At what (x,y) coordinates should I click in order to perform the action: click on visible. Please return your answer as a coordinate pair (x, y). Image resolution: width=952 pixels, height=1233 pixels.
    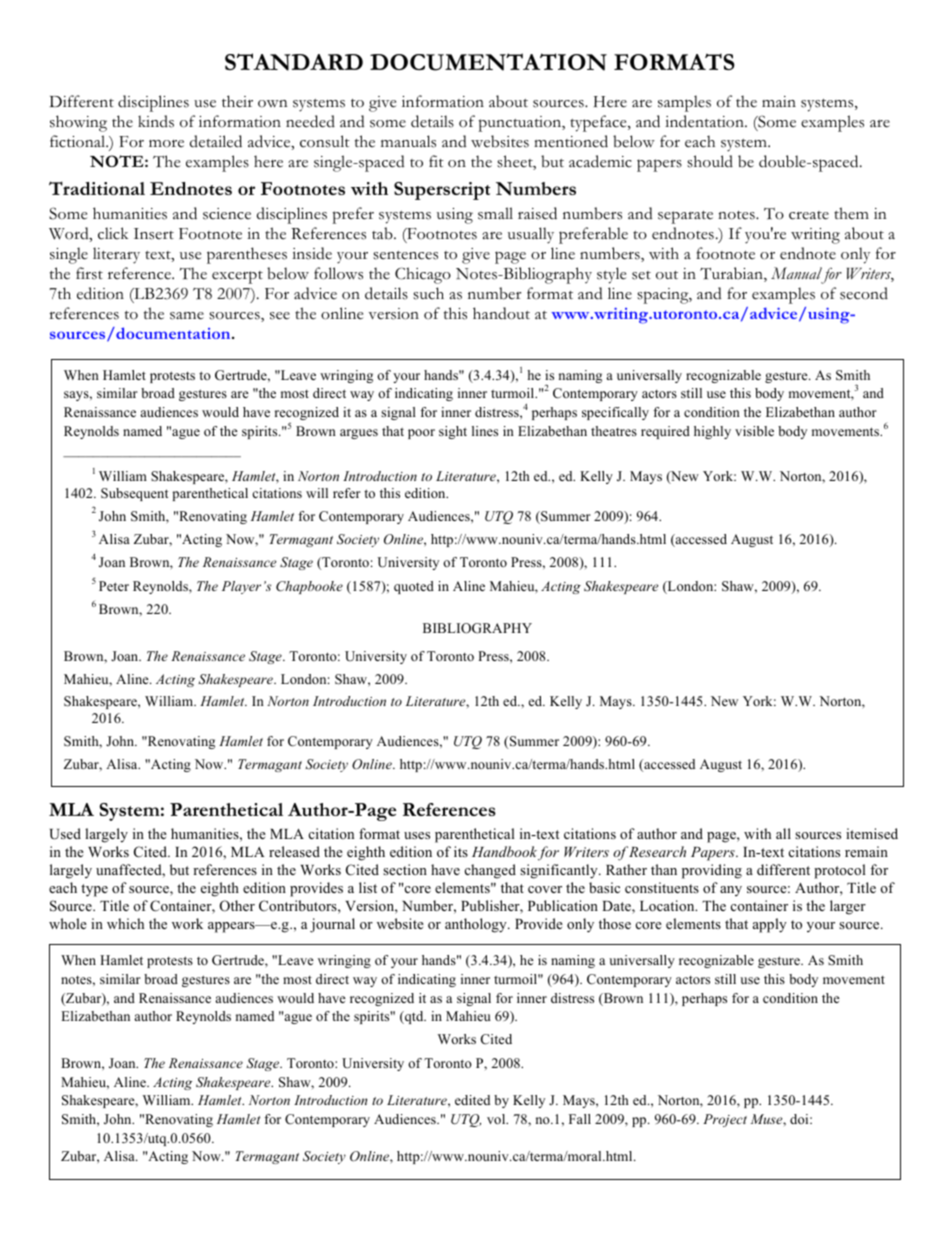
    Looking at the image, I should click on (754, 431).
